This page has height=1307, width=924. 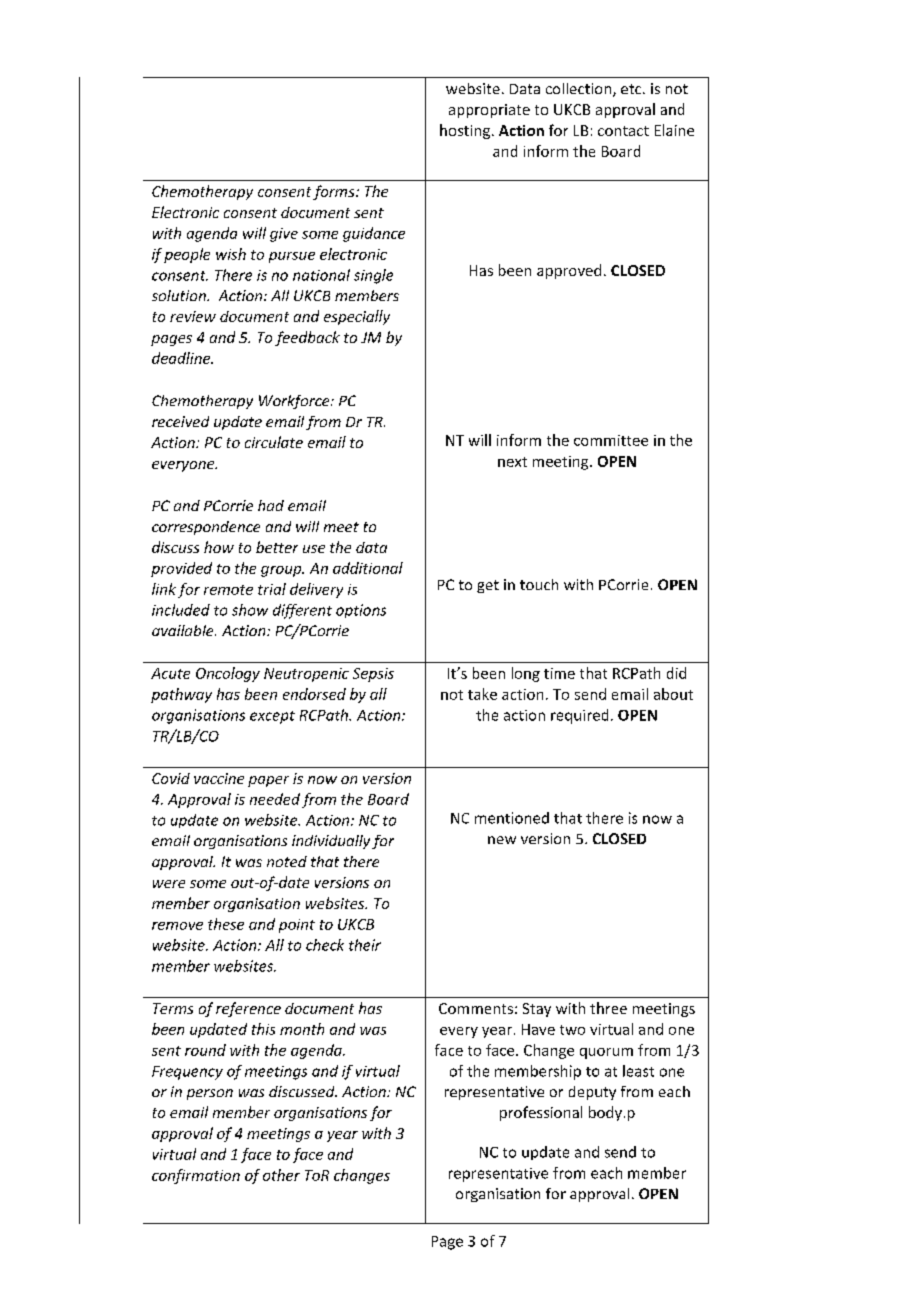 What do you see at coordinates (559, 673) in the page?
I see `time` at bounding box center [559, 673].
